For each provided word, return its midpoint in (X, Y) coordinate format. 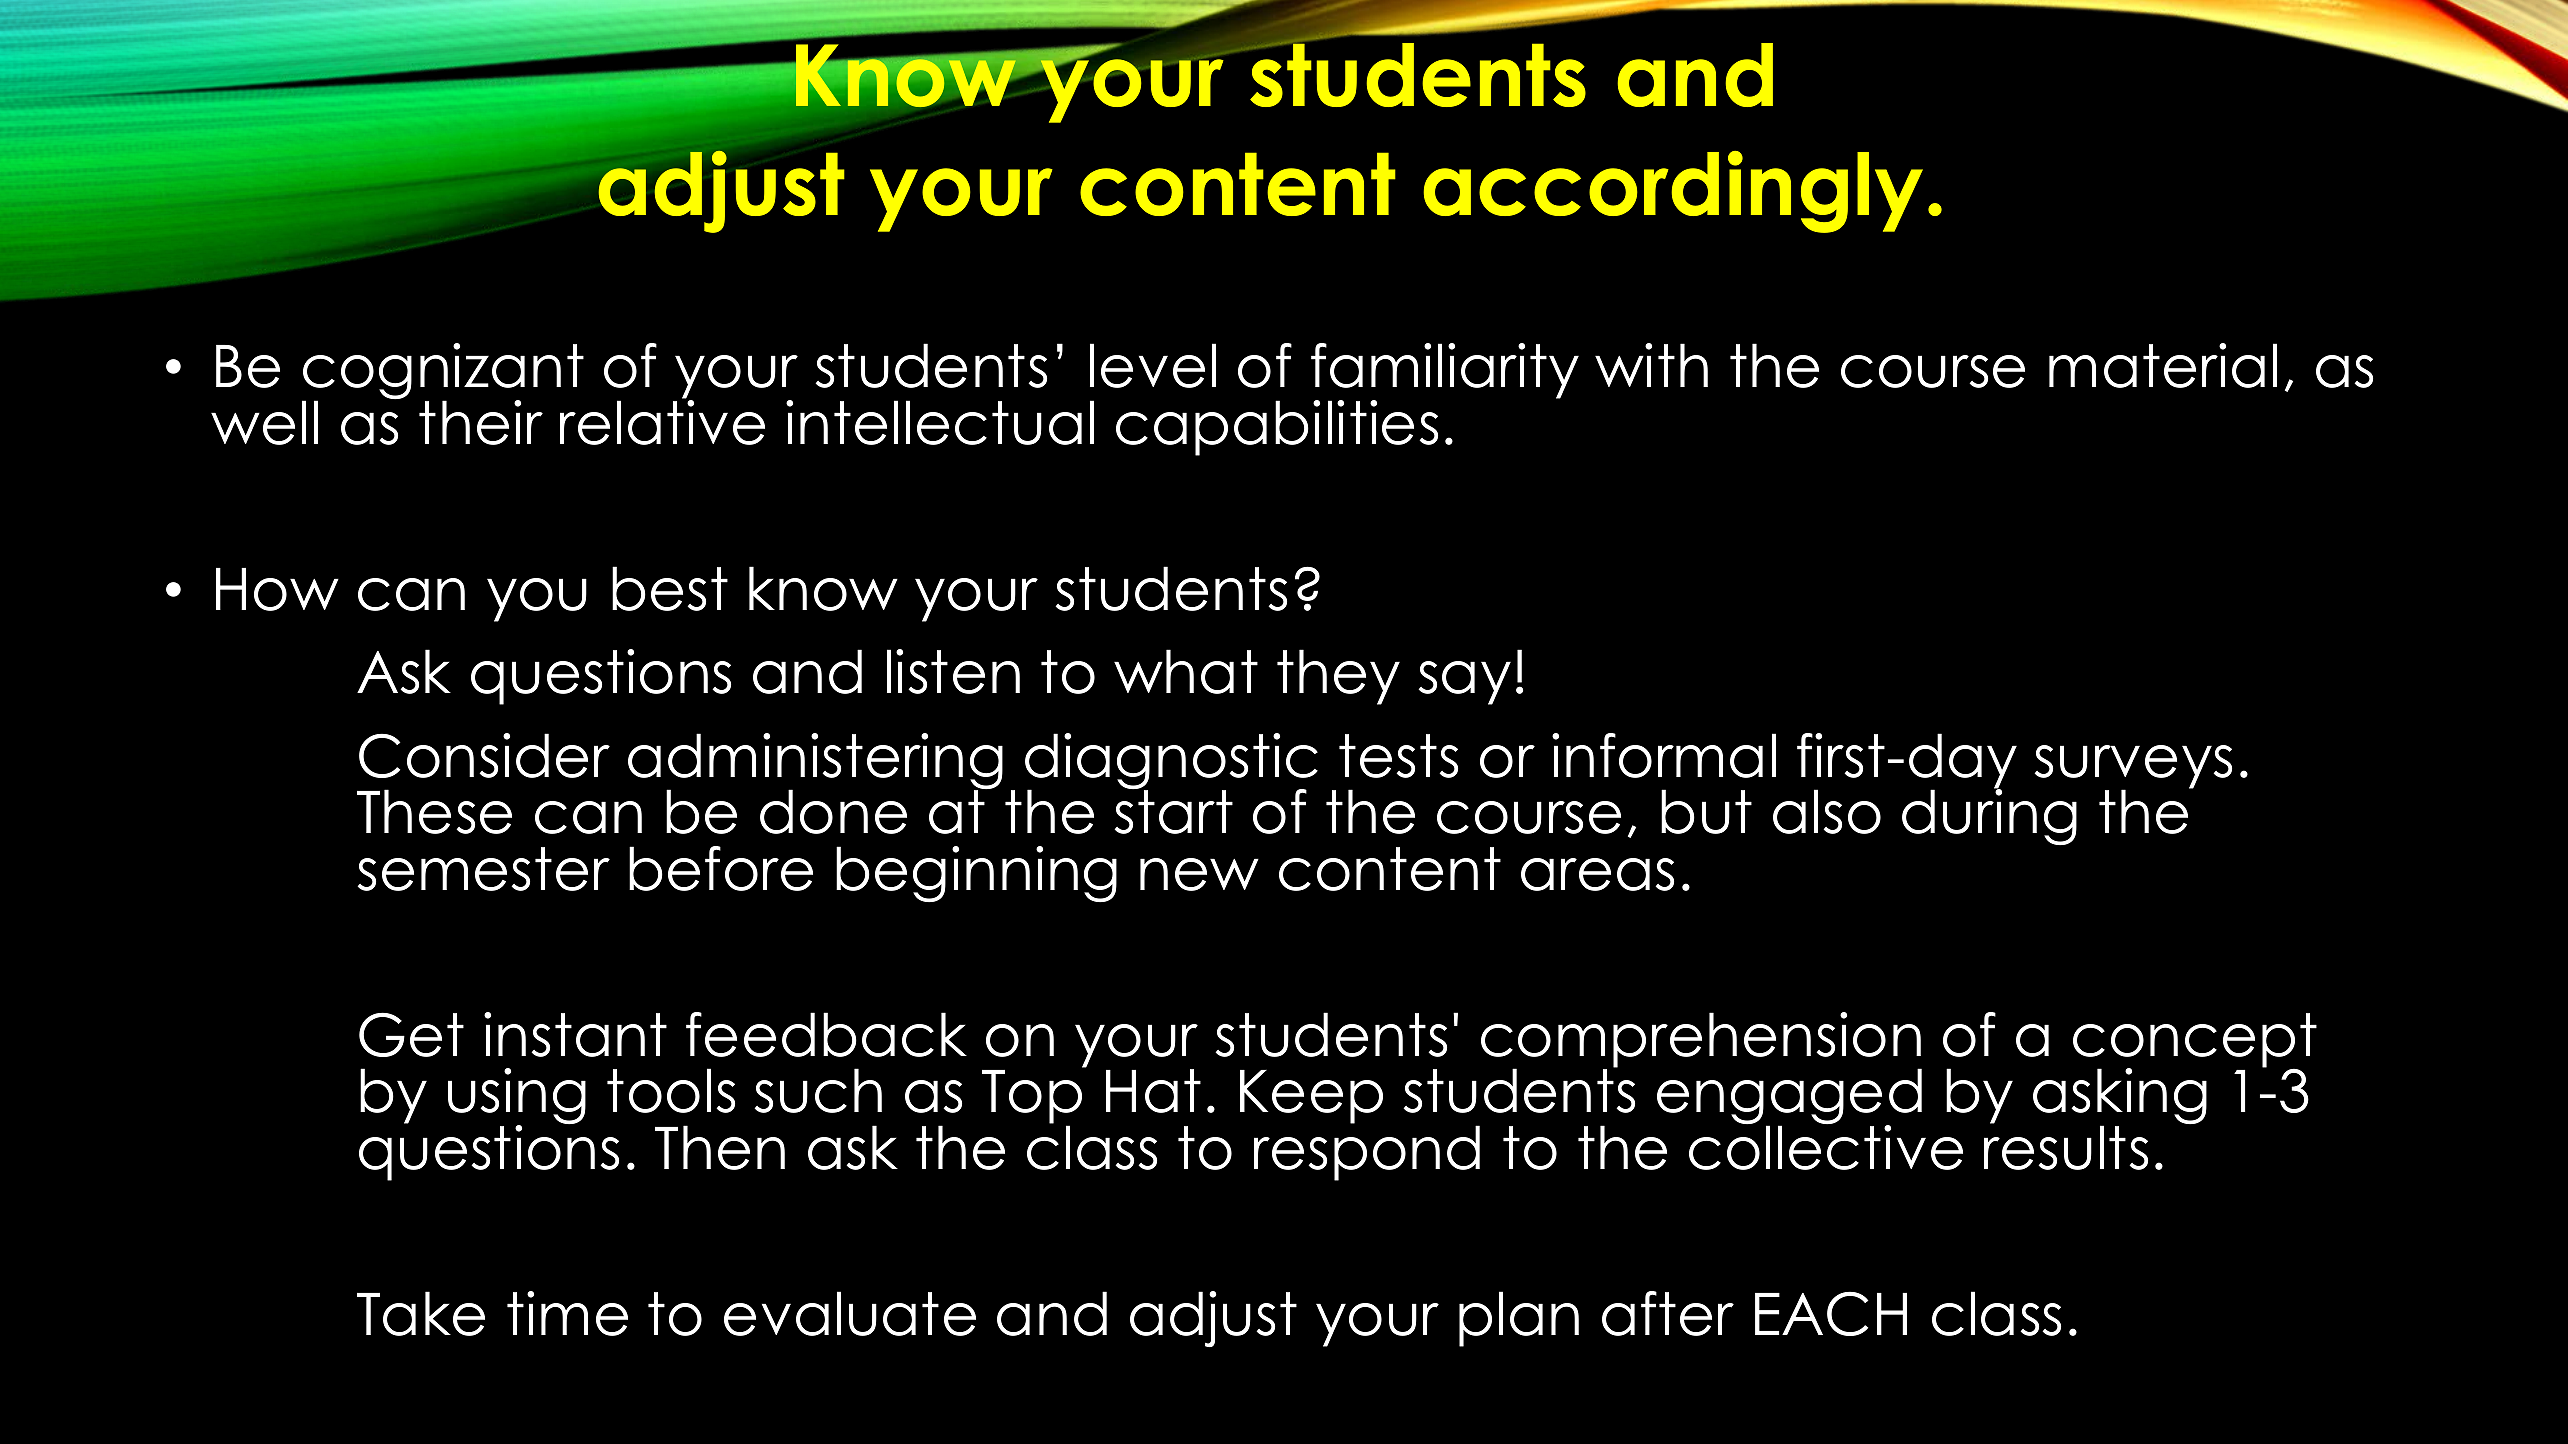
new (1199, 874)
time (567, 1313)
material (2163, 365)
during (1989, 816)
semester (483, 869)
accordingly (1673, 192)
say (1464, 683)
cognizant (443, 372)
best (670, 588)
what (1186, 671)
